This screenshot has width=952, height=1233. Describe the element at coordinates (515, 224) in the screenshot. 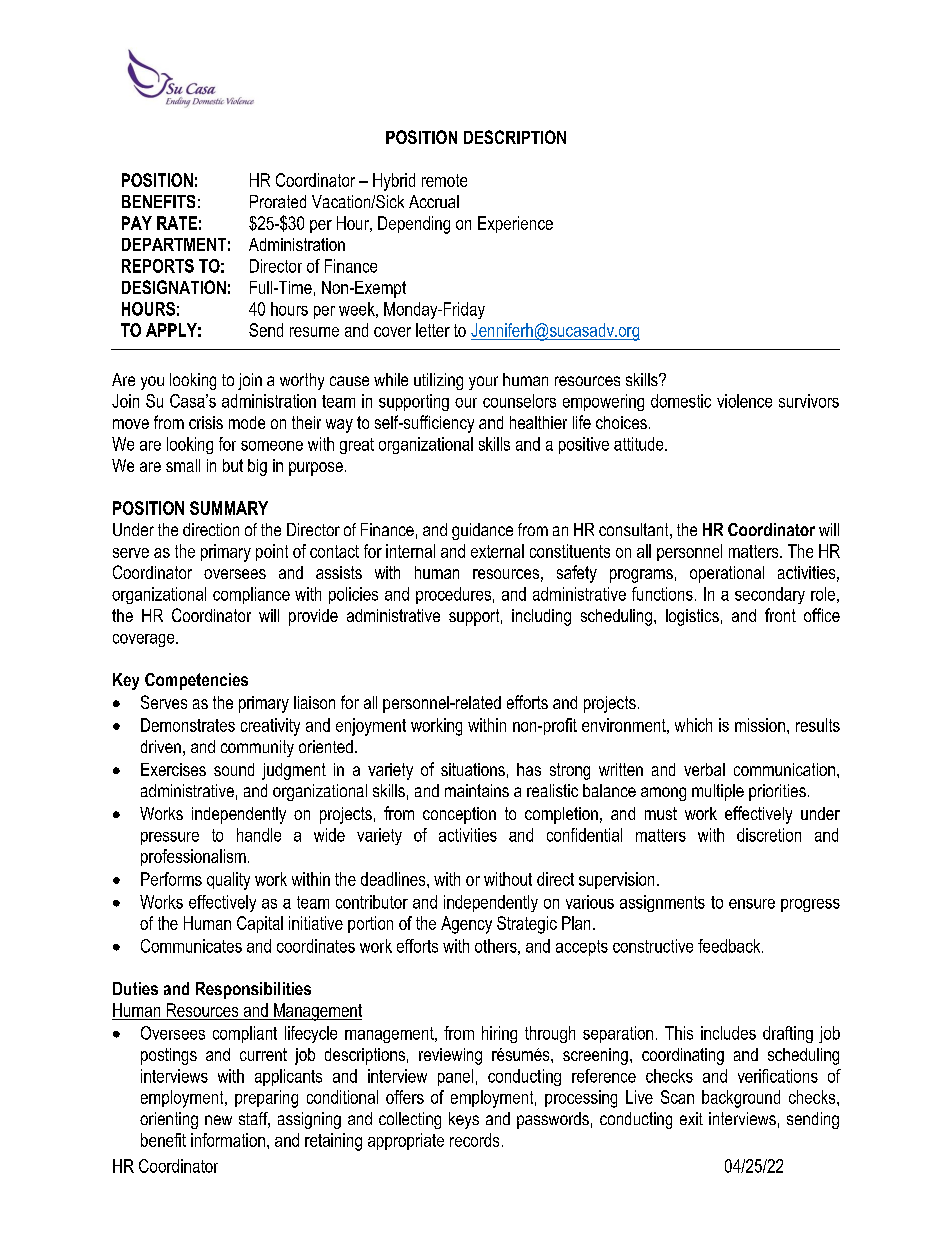

I see `Experience` at that location.
